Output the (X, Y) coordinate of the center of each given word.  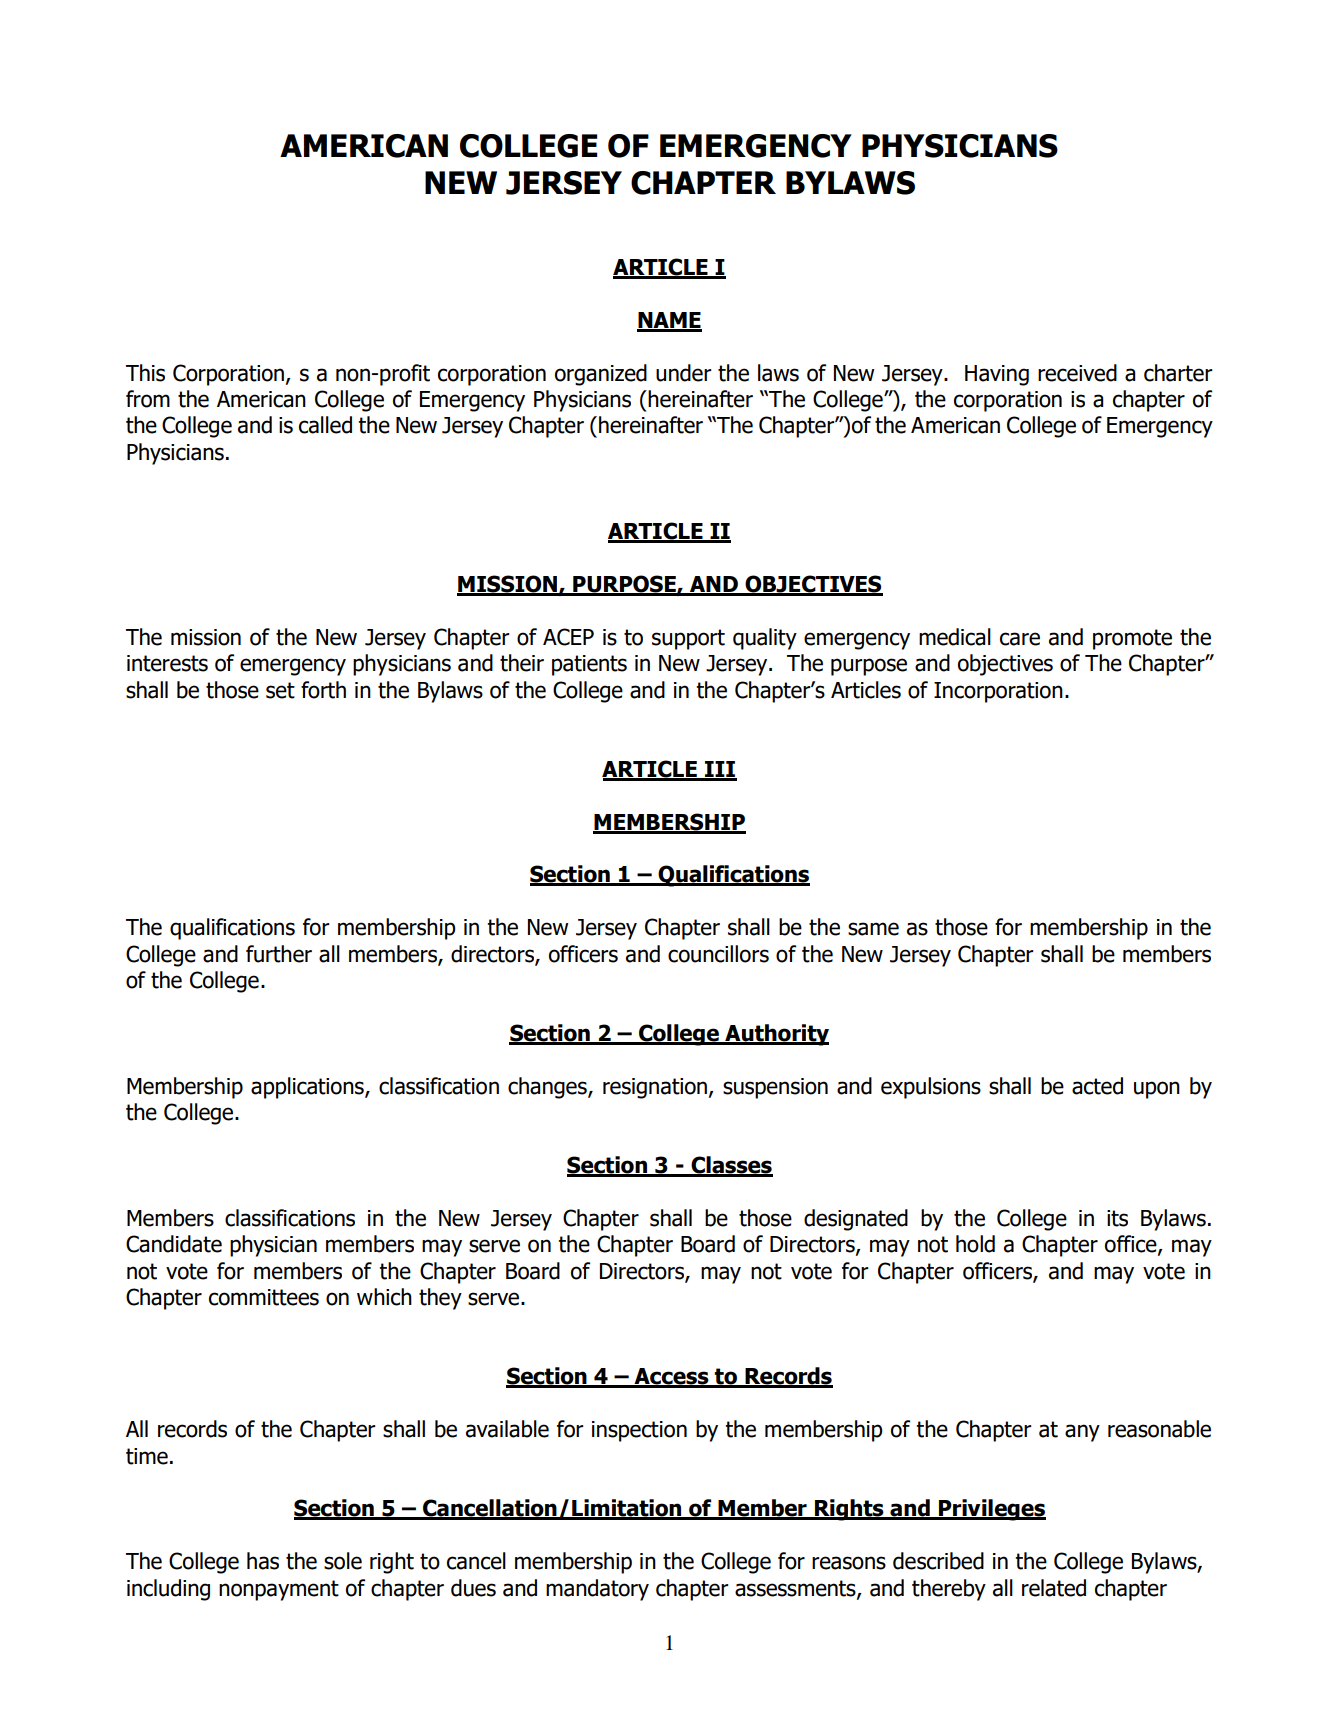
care (1020, 639)
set (280, 690)
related (1054, 1588)
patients (589, 665)
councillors (718, 954)
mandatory (597, 1590)
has (263, 1561)
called (325, 425)
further (279, 954)
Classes (731, 1166)
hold (975, 1244)
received (1077, 373)
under (684, 373)
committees (264, 1297)
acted (1097, 1086)
